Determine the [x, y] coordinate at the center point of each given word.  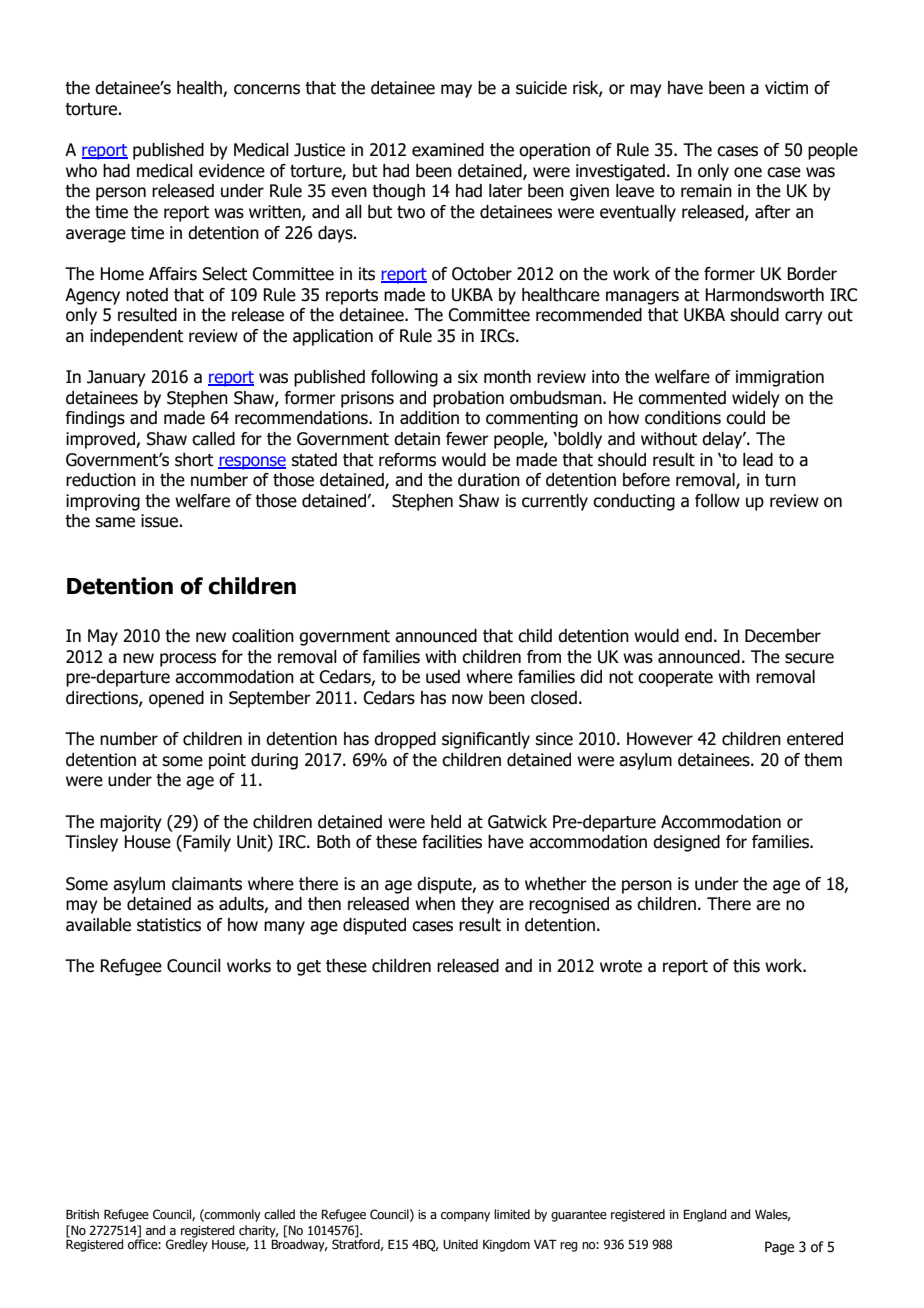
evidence [232, 171]
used [443, 677]
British [82, 1214]
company [465, 1217]
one [748, 172]
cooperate [675, 679]
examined [448, 150]
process [188, 660]
